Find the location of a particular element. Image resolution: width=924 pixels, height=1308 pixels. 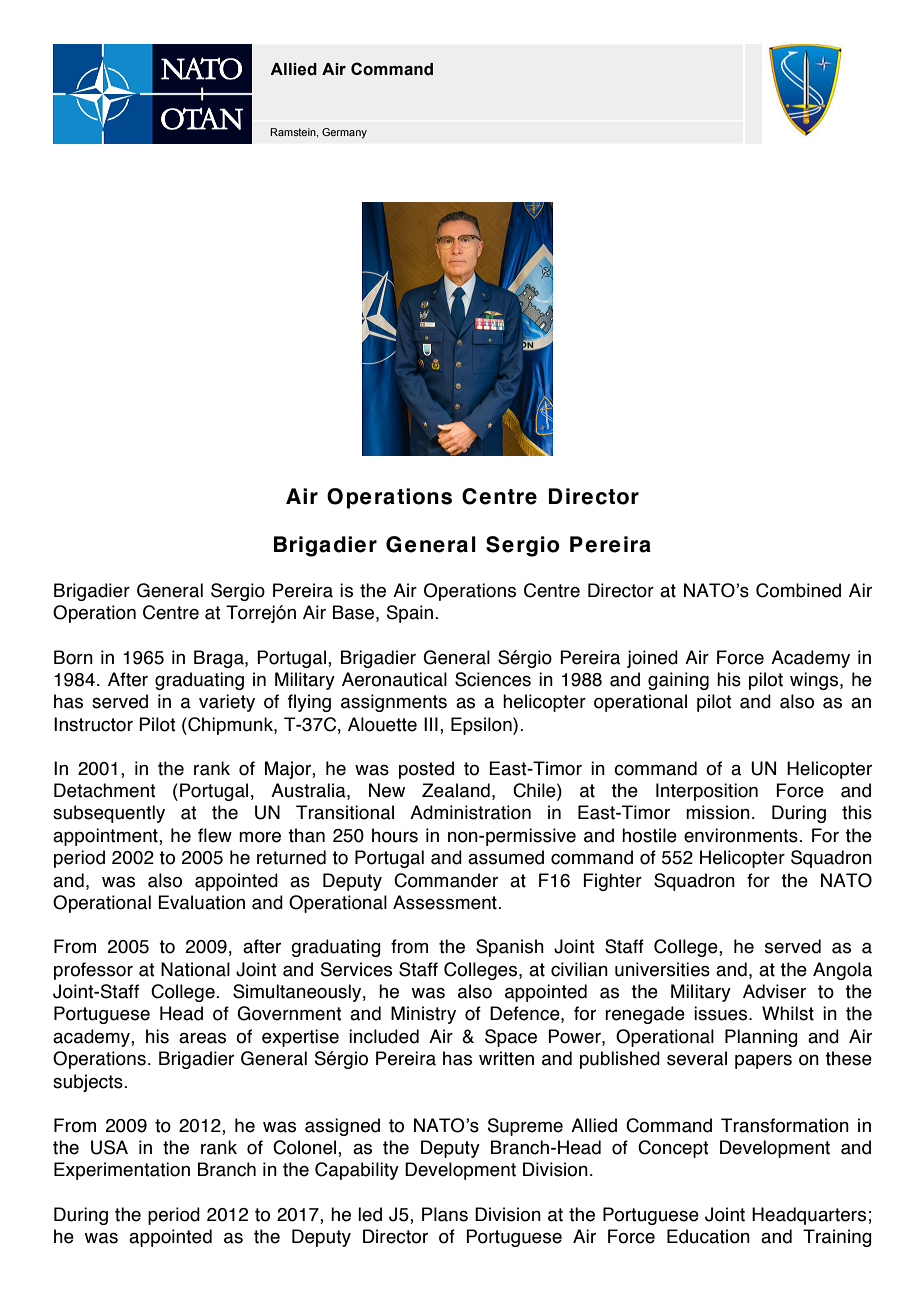

Experimentation is located at coordinates (122, 1171).
